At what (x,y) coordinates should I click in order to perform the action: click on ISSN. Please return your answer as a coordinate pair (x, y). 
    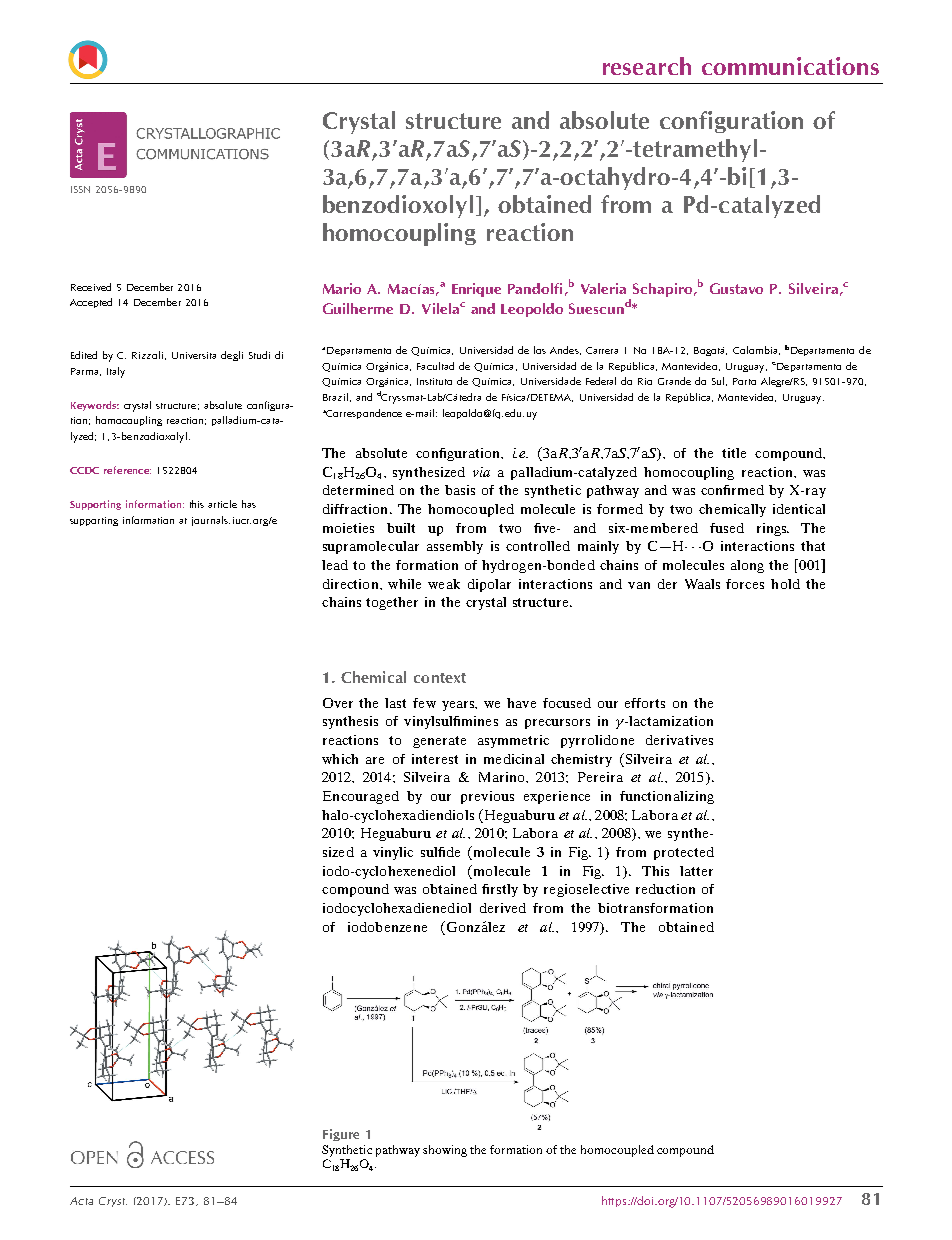
    Looking at the image, I should click on (80, 189).
